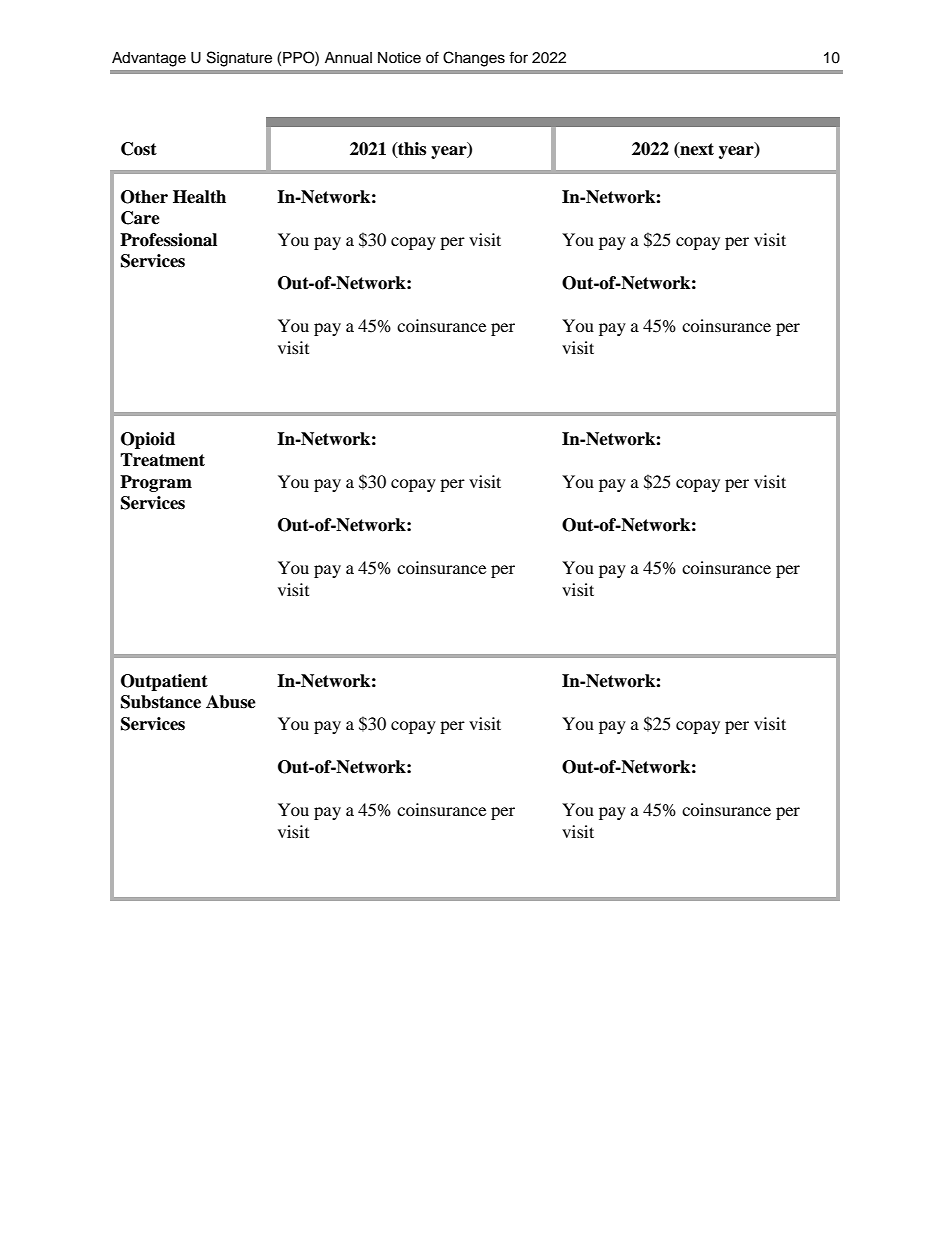 Image resolution: width=952 pixels, height=1233 pixels. Describe the element at coordinates (162, 460) in the image. I see `Treatment` at that location.
